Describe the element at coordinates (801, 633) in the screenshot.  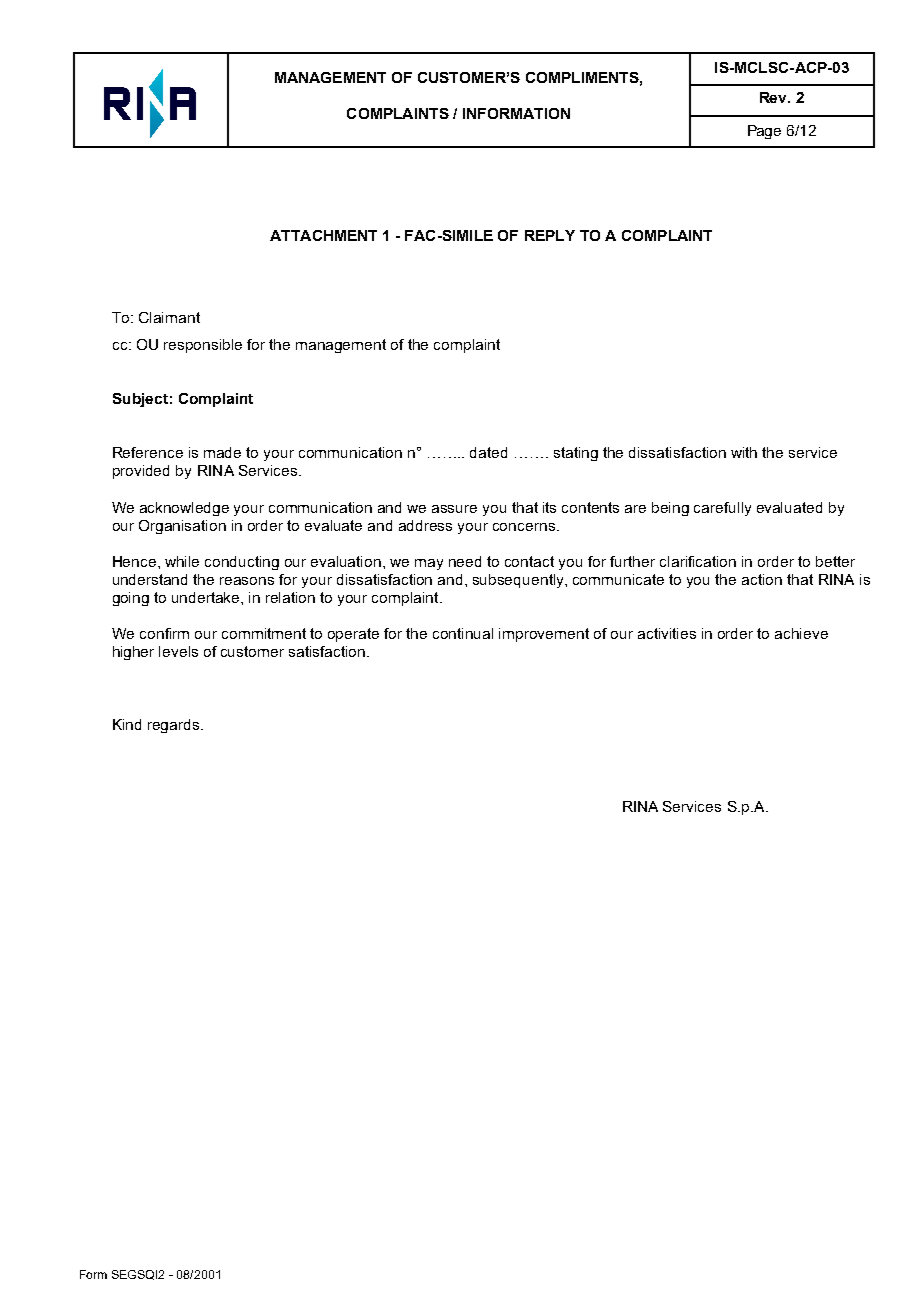
I see `achieve` at that location.
